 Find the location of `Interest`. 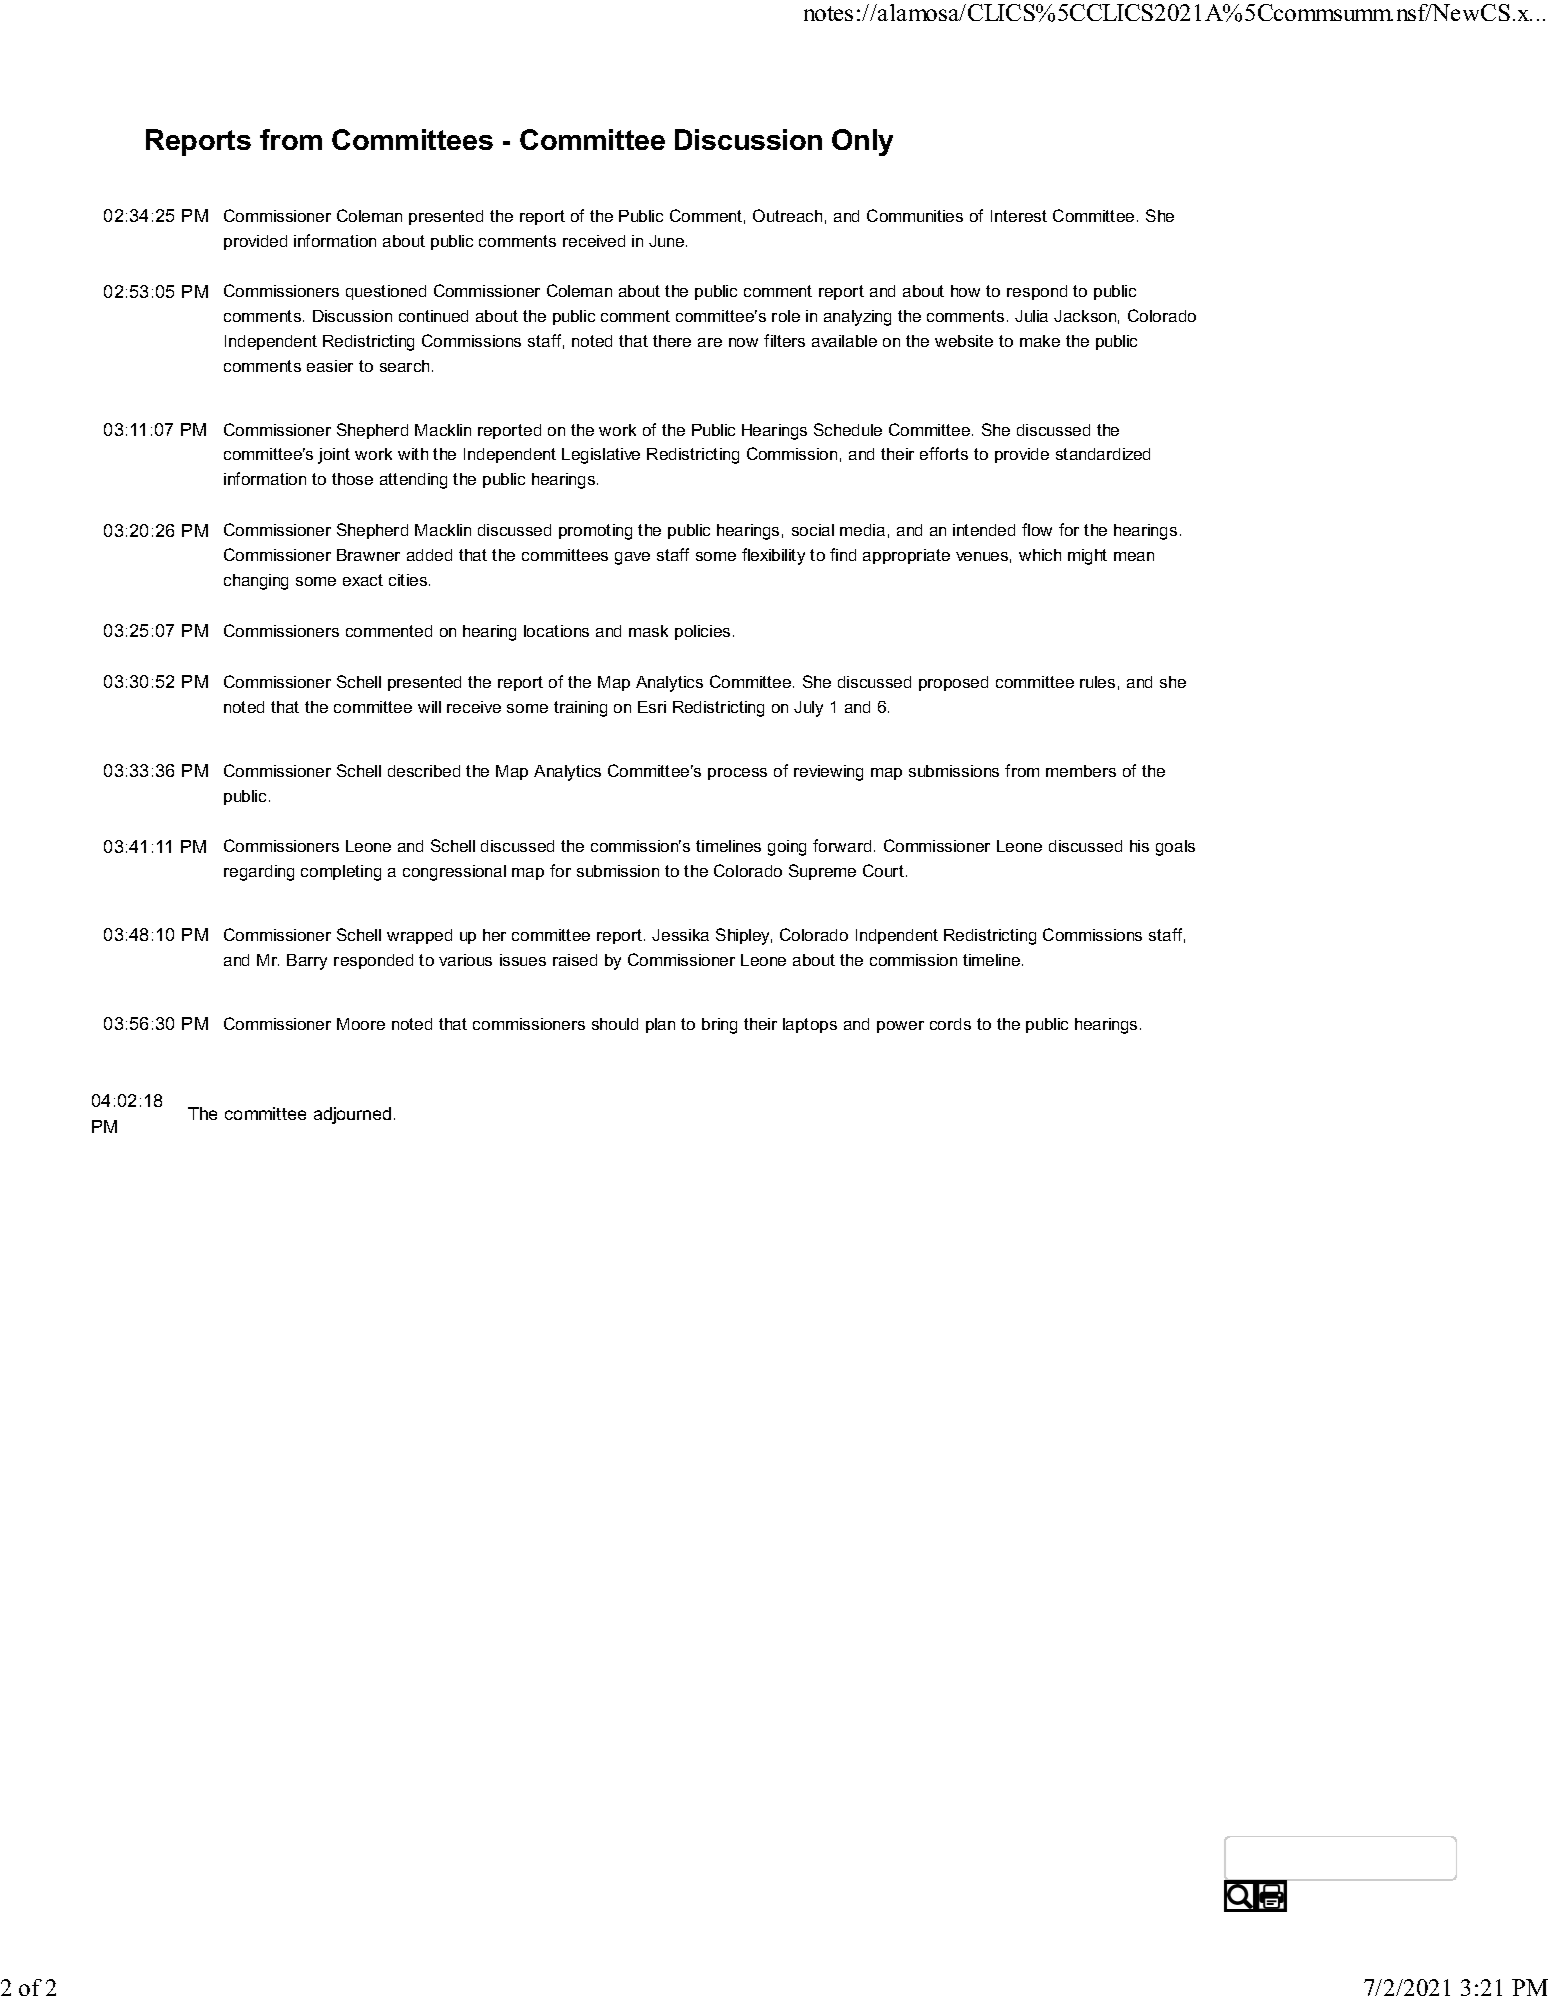

Interest is located at coordinates (1019, 216).
